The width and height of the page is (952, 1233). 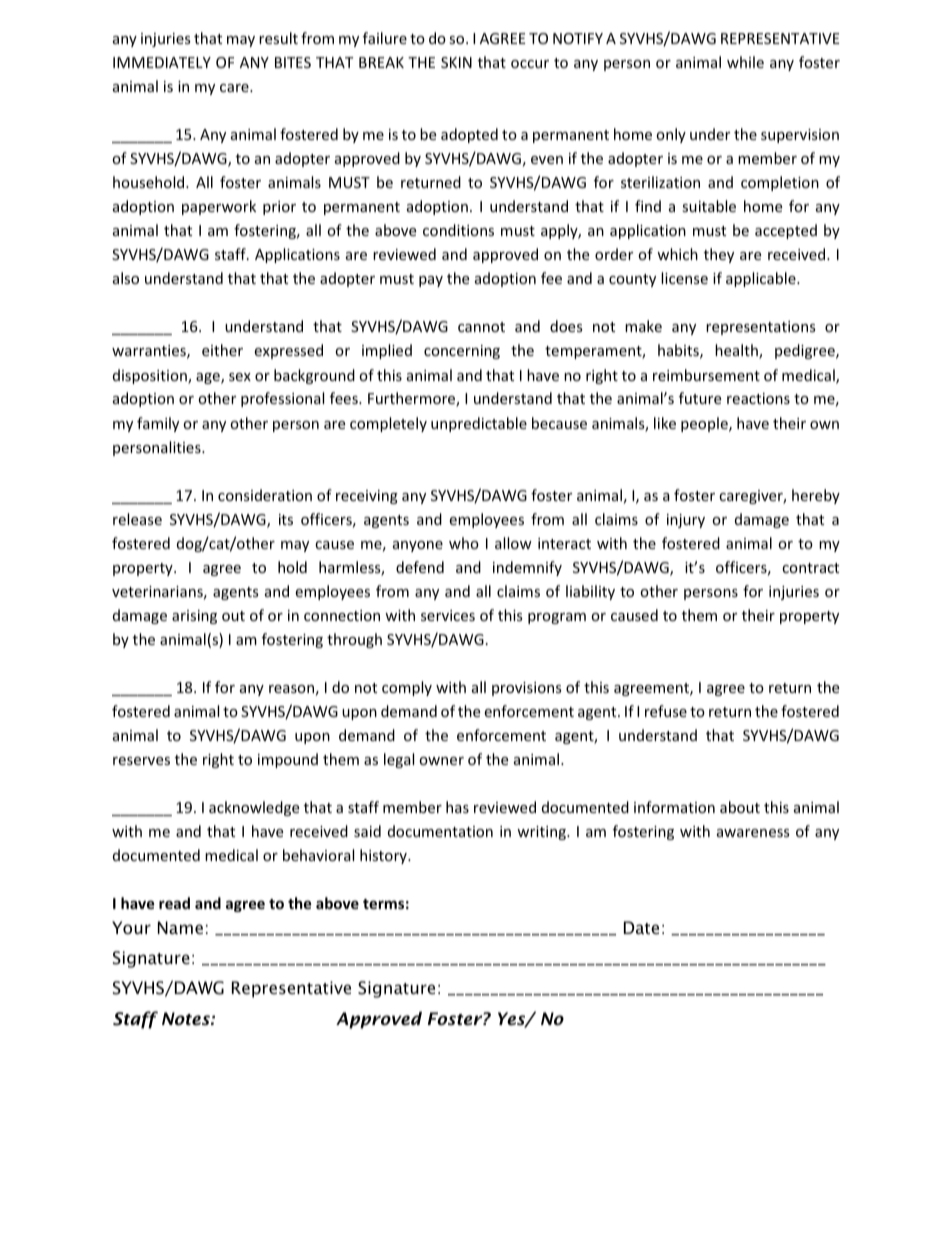 I want to click on IMMEDIATELY, so click(x=162, y=62).
